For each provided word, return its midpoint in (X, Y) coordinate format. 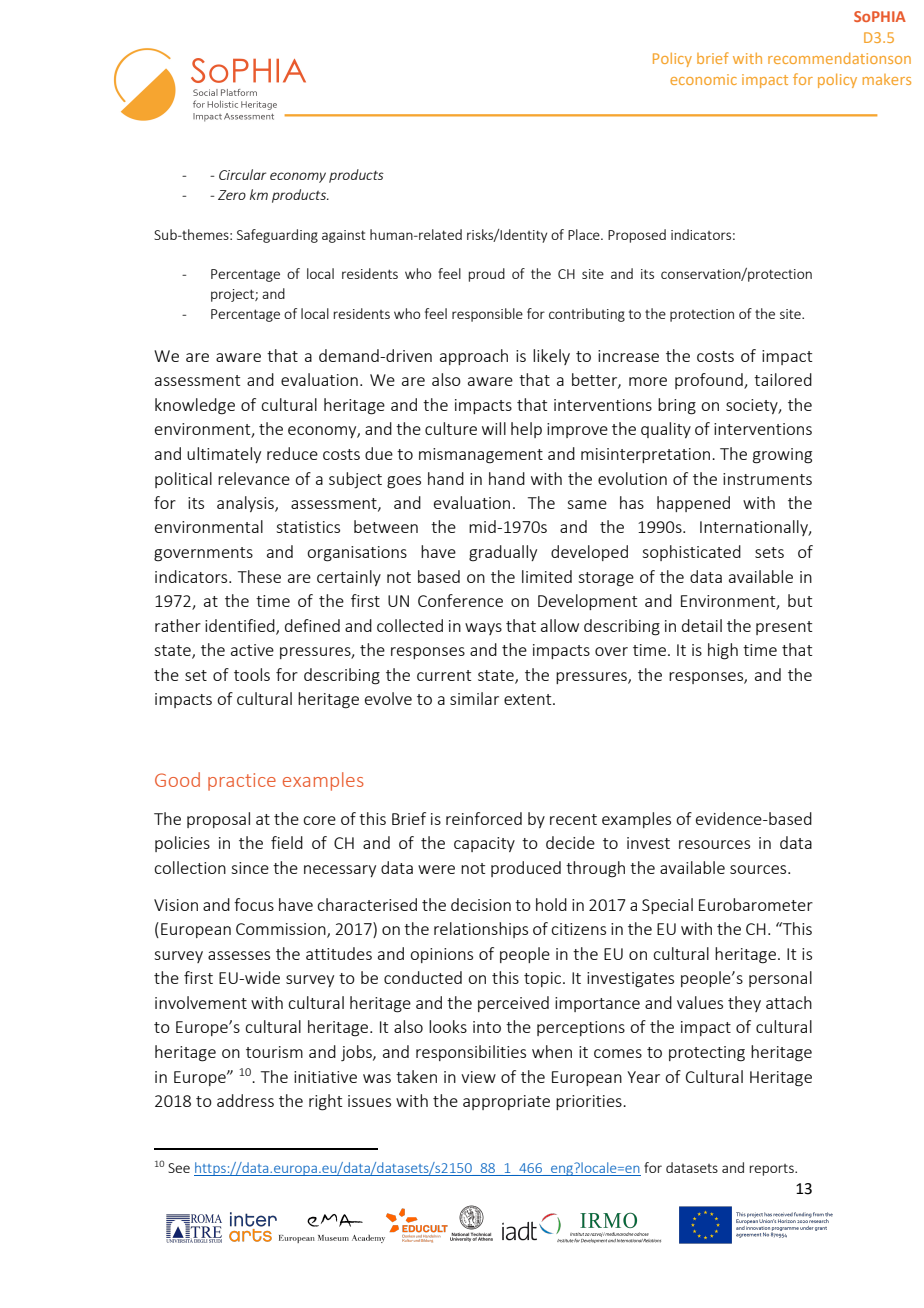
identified (241, 626)
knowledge (195, 406)
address (245, 1100)
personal (780, 979)
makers (887, 79)
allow (560, 625)
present (784, 628)
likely (551, 357)
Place (585, 234)
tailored (783, 379)
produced (526, 869)
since (250, 868)
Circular (242, 174)
